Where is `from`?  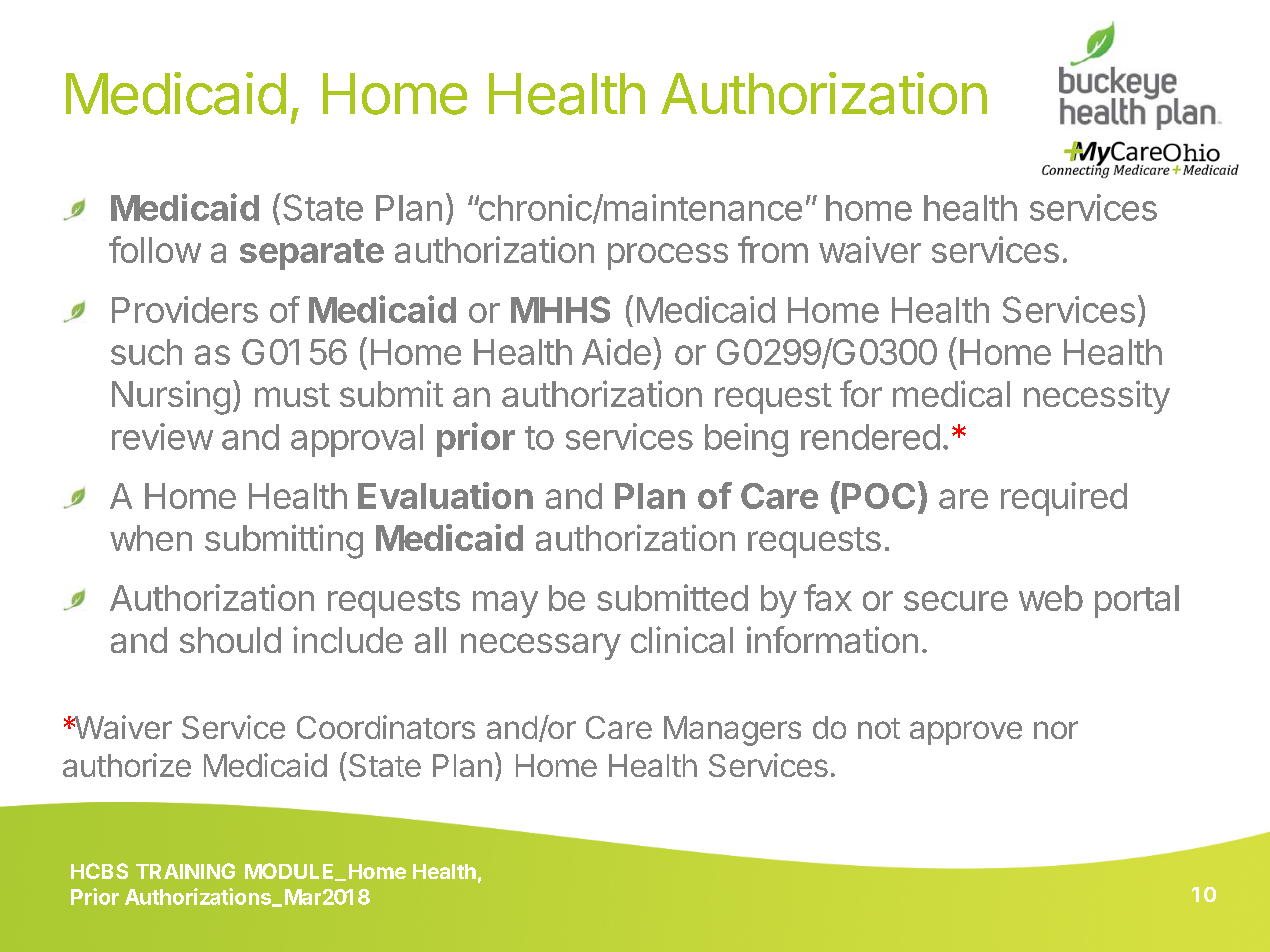
from is located at coordinates (773, 249).
